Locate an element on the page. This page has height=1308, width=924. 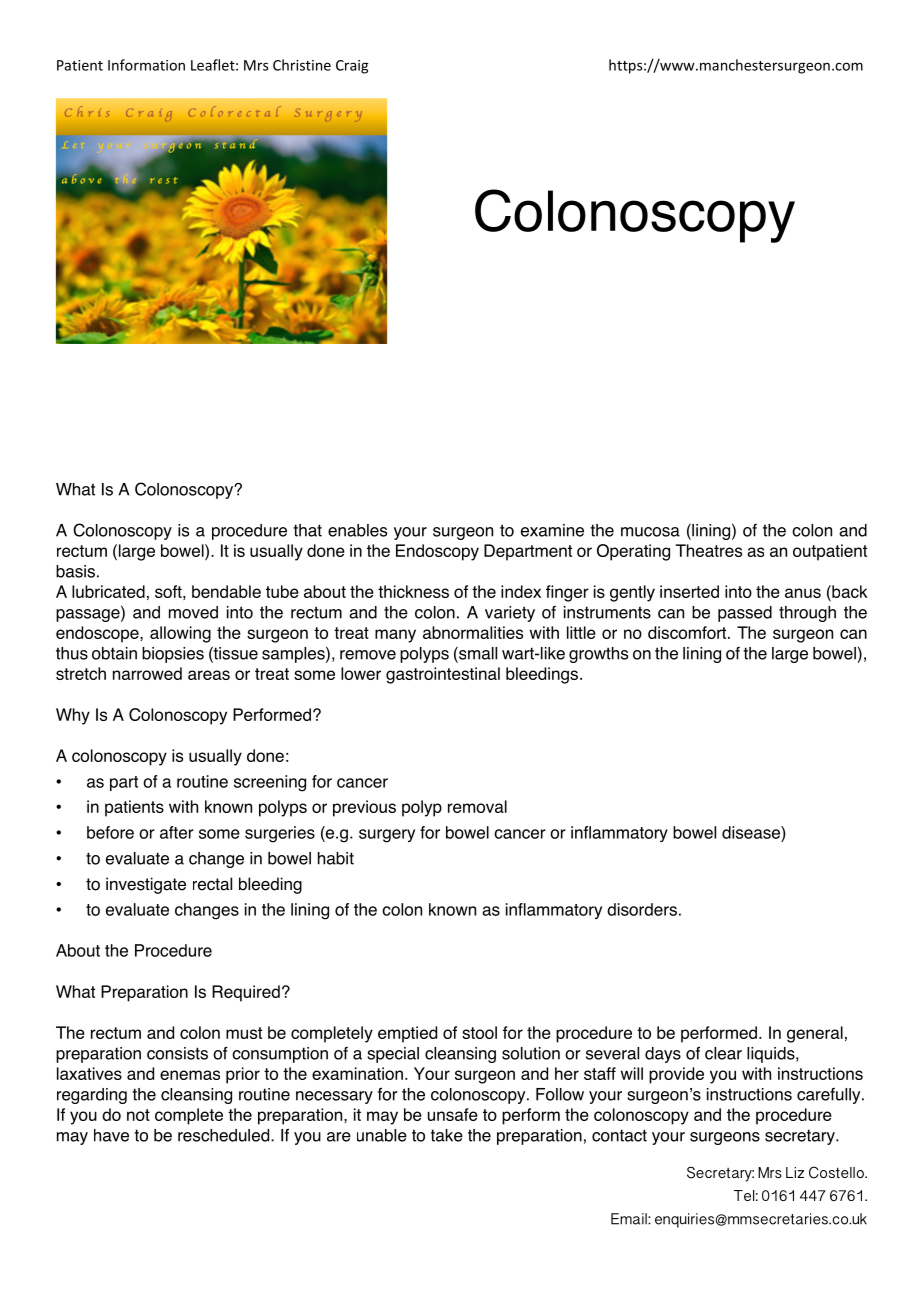
investigate is located at coordinates (146, 885).
